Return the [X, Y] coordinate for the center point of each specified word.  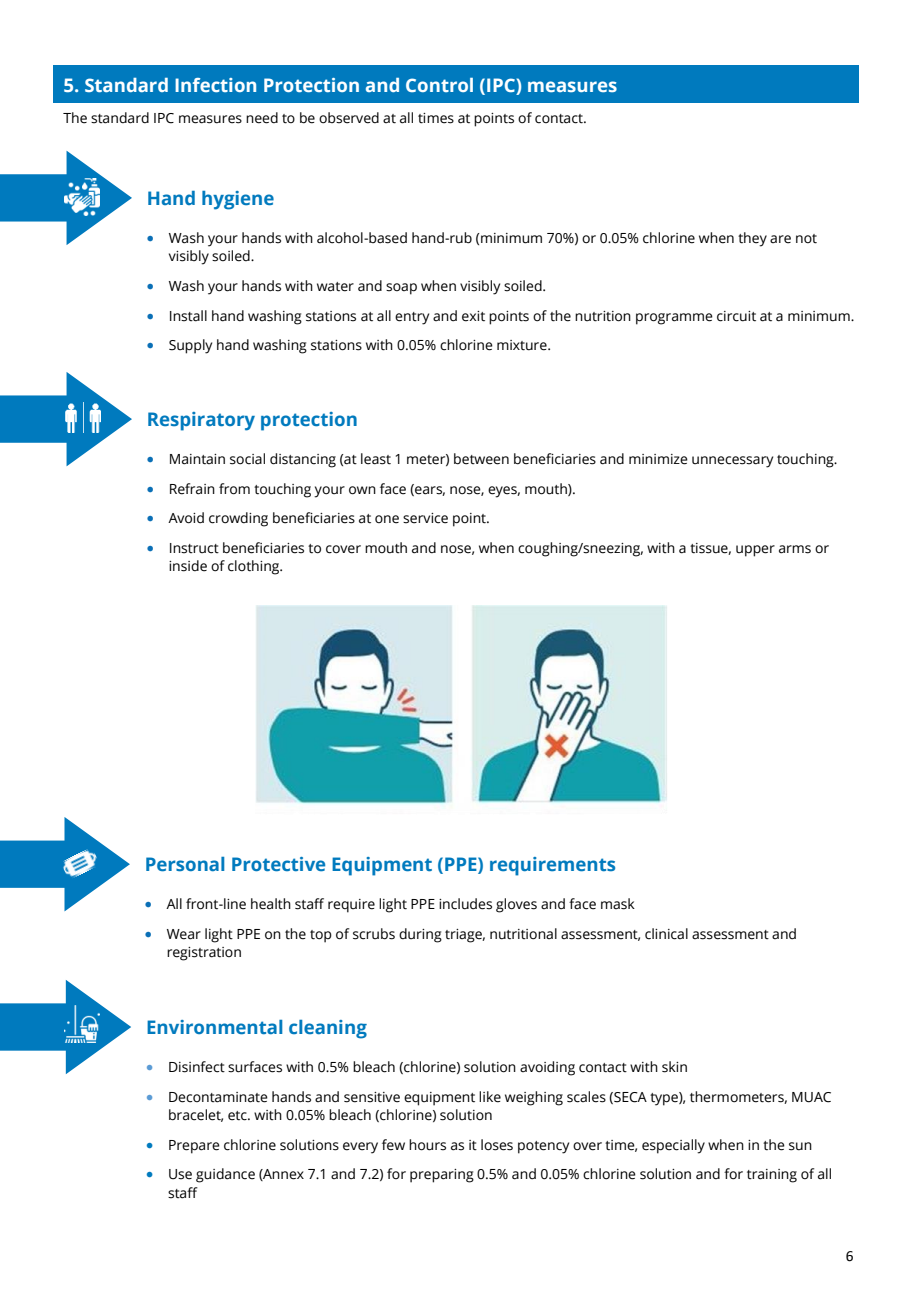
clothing [255, 567]
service [425, 518]
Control [439, 85]
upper [755, 551]
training [772, 1176]
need [262, 118]
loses [497, 1145]
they [752, 239]
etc [238, 1116]
